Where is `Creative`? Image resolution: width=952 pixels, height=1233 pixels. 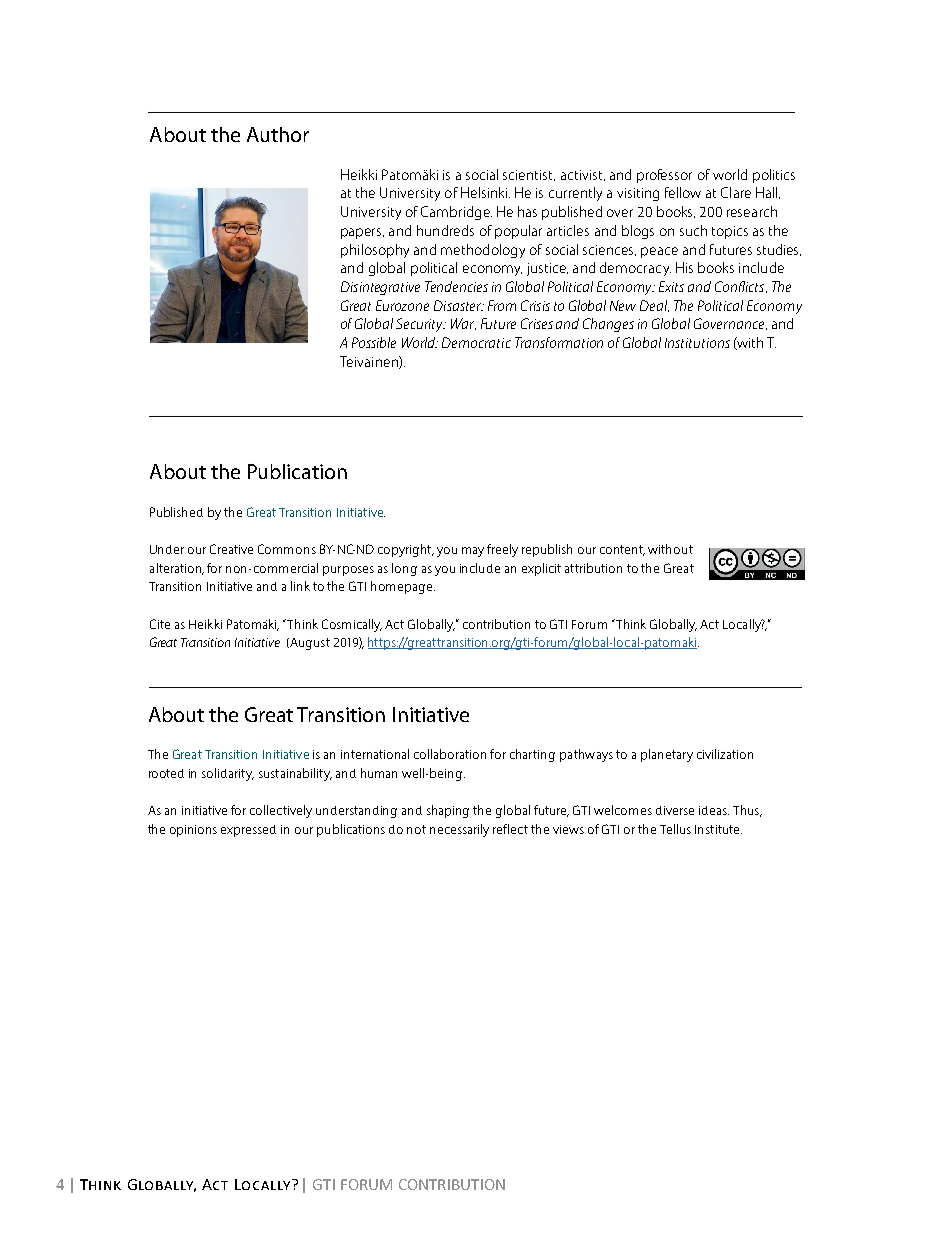
Creative is located at coordinates (231, 549).
